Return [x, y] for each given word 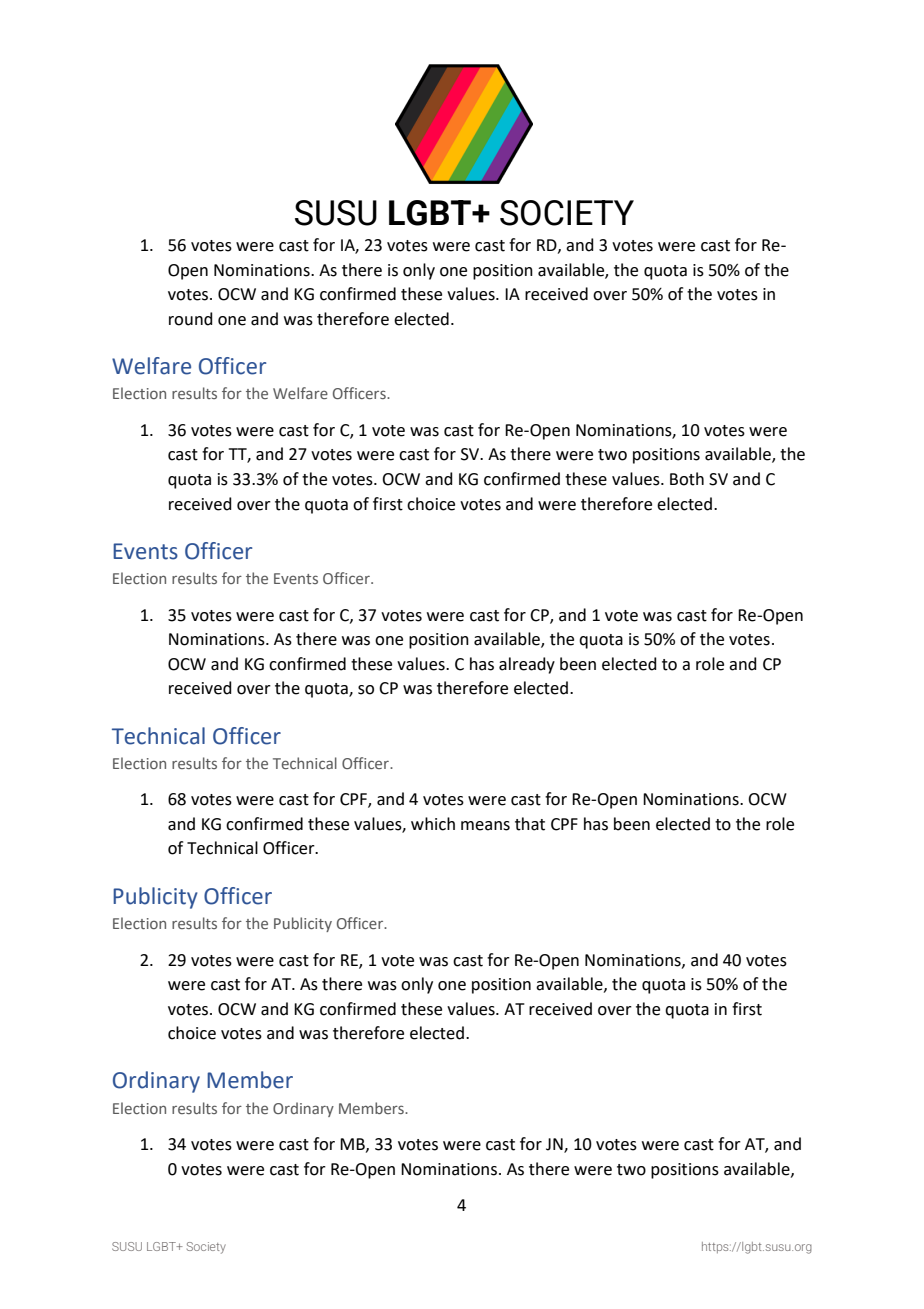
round [191, 319]
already [527, 665]
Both [687, 479]
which [433, 824]
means [485, 826]
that [530, 824]
